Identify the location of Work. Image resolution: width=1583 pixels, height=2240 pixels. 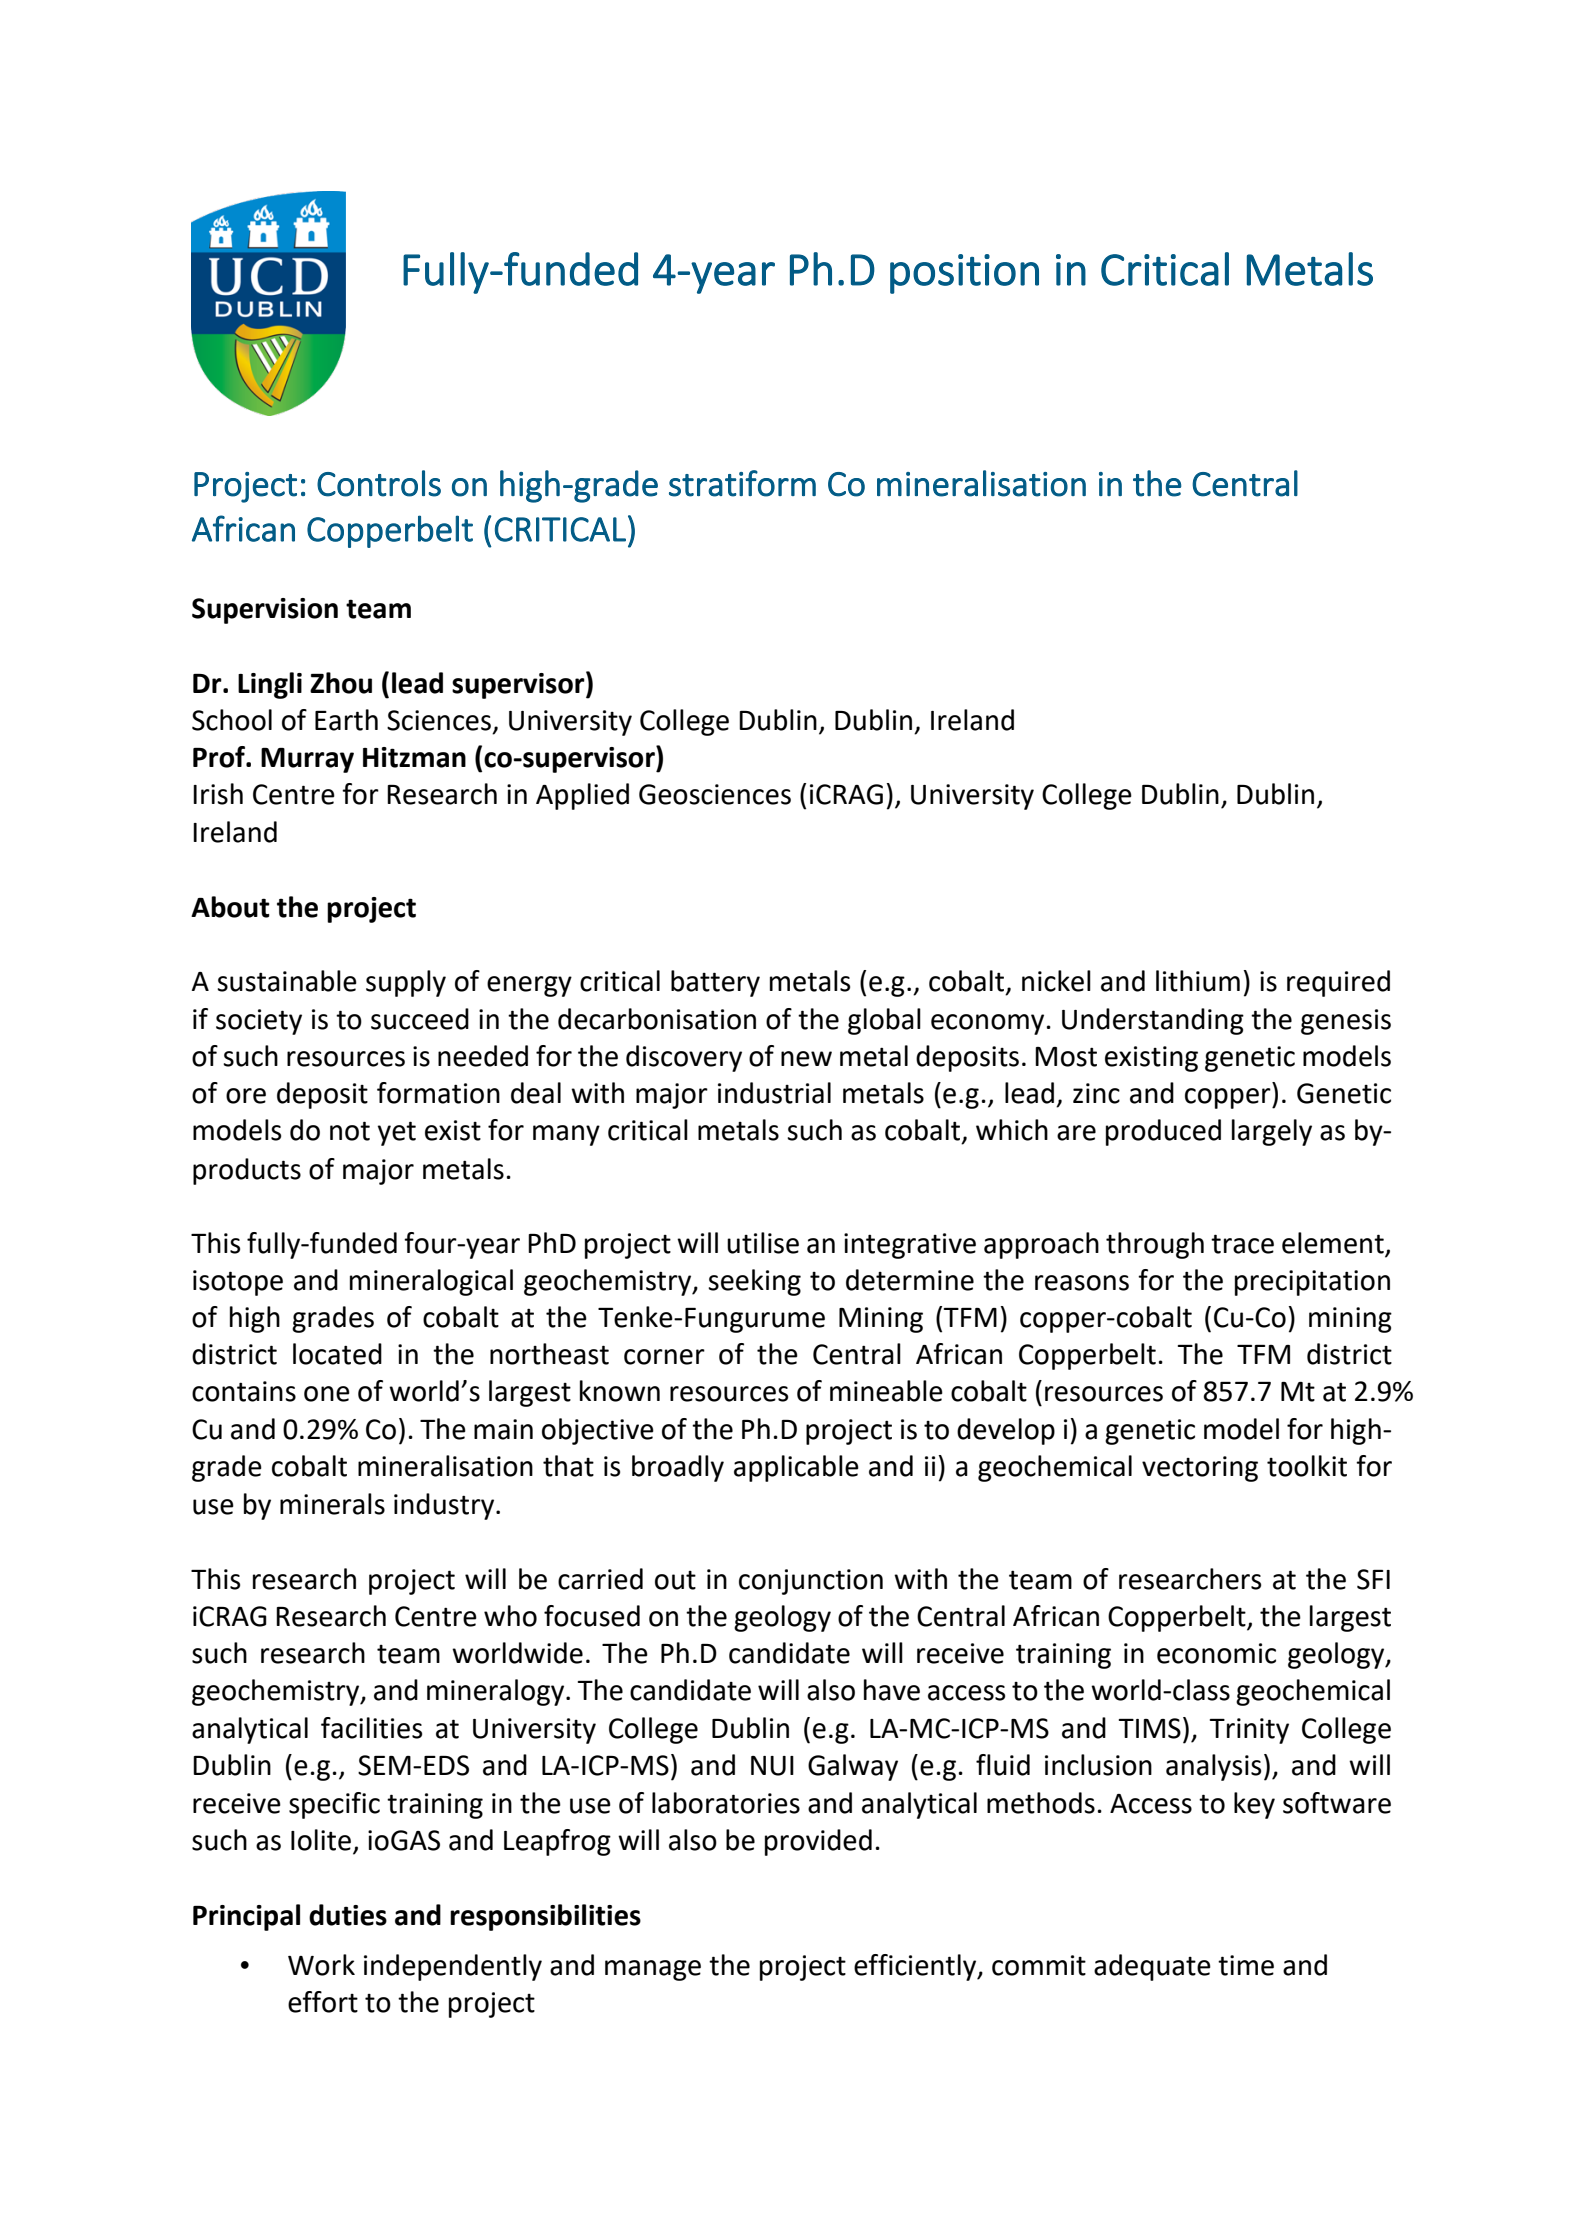
(321, 1965).
